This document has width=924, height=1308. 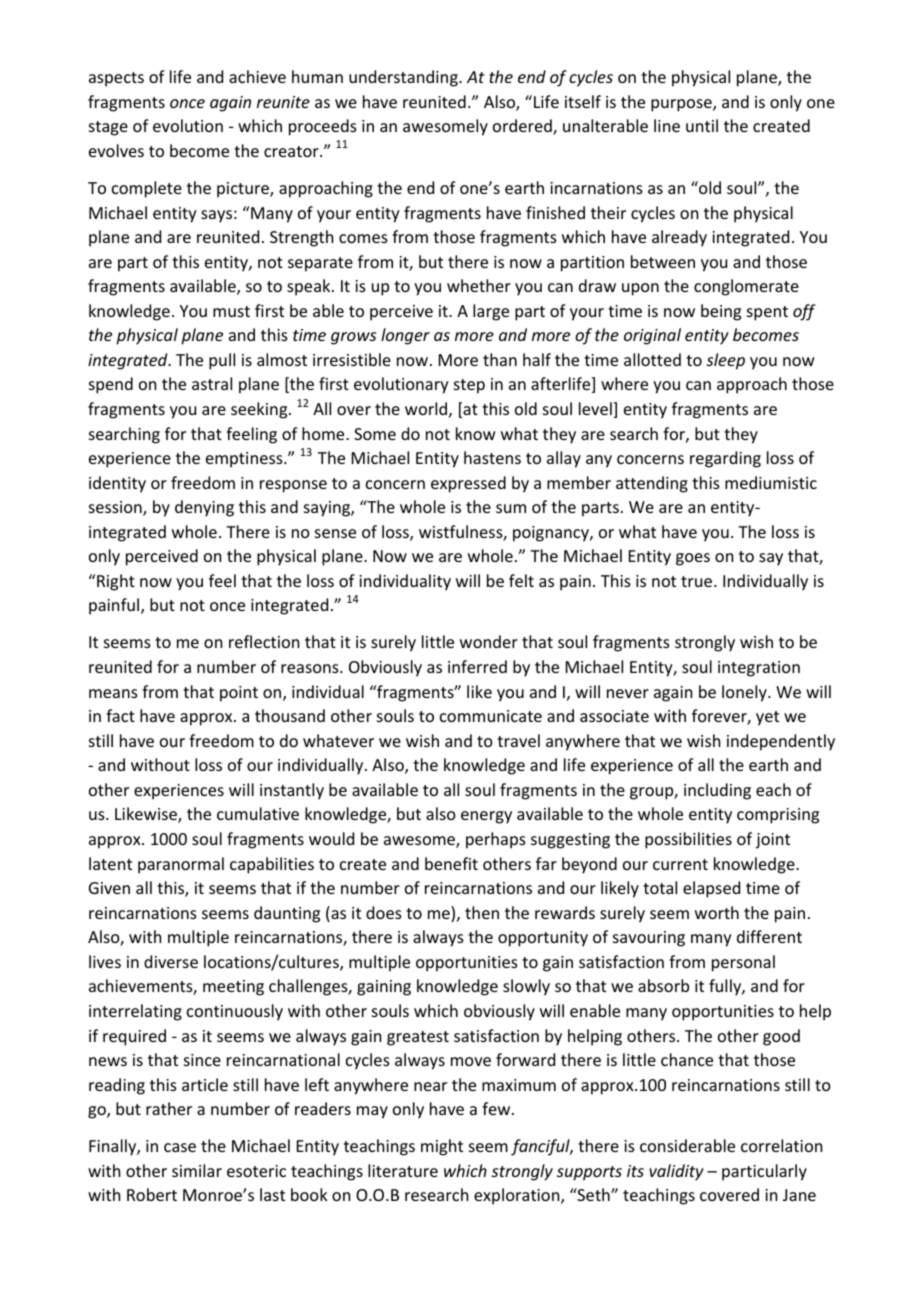 I want to click on might, so click(x=442, y=1147).
